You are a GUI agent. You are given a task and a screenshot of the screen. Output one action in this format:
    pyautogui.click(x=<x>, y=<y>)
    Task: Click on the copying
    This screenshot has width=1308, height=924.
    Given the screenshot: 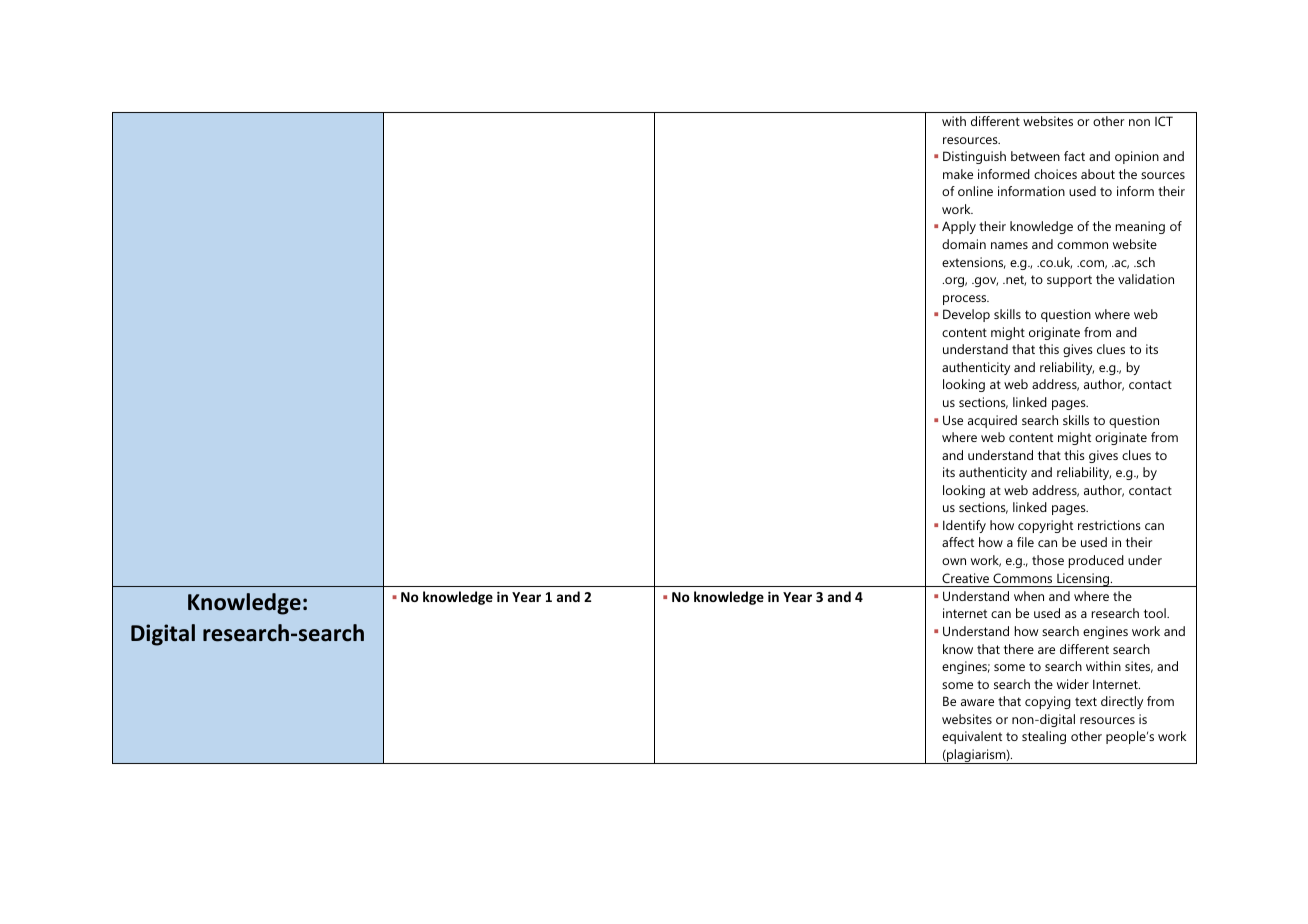 What is the action you would take?
    pyautogui.click(x=1048, y=702)
